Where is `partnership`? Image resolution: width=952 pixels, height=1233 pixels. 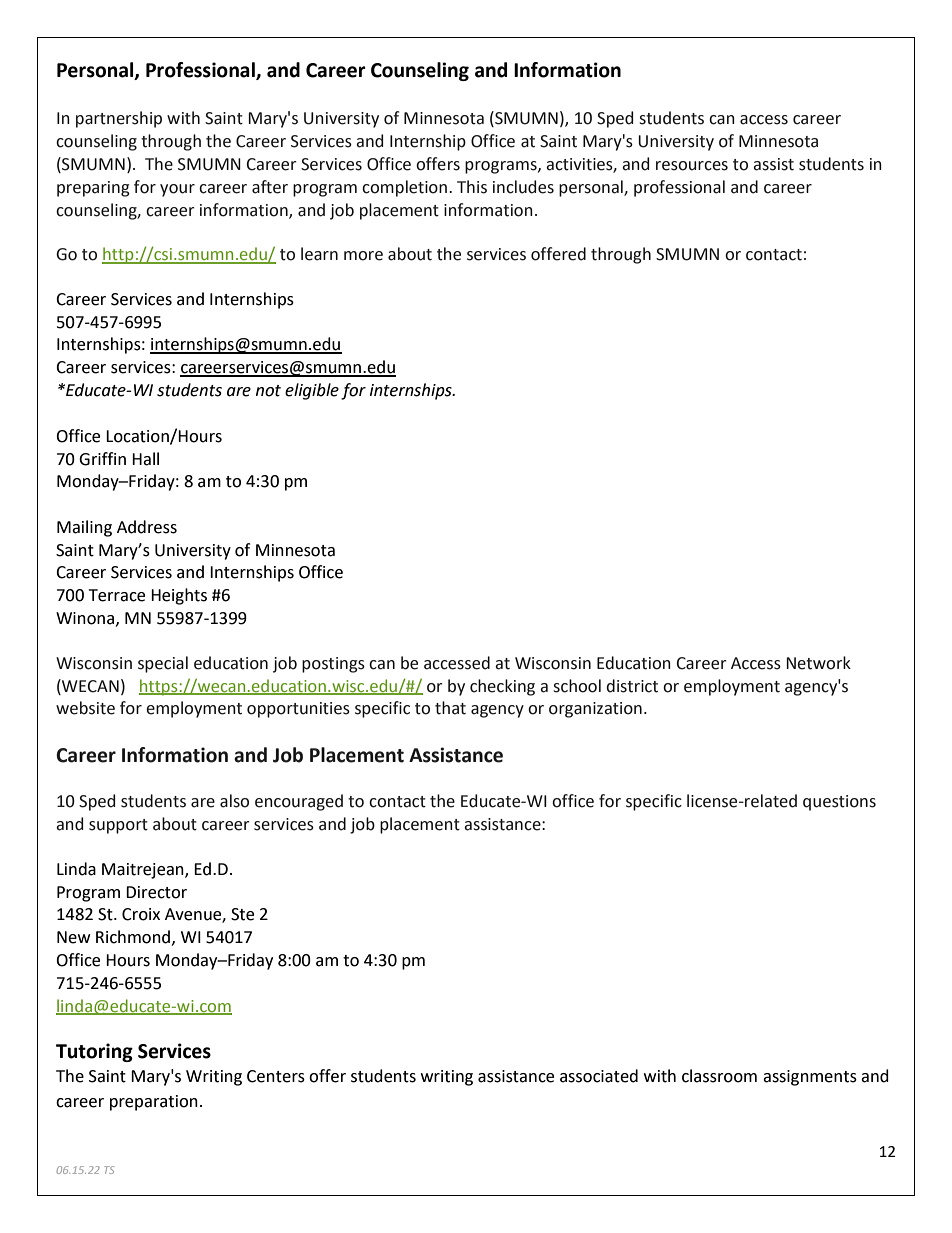 partnership is located at coordinates (119, 119).
